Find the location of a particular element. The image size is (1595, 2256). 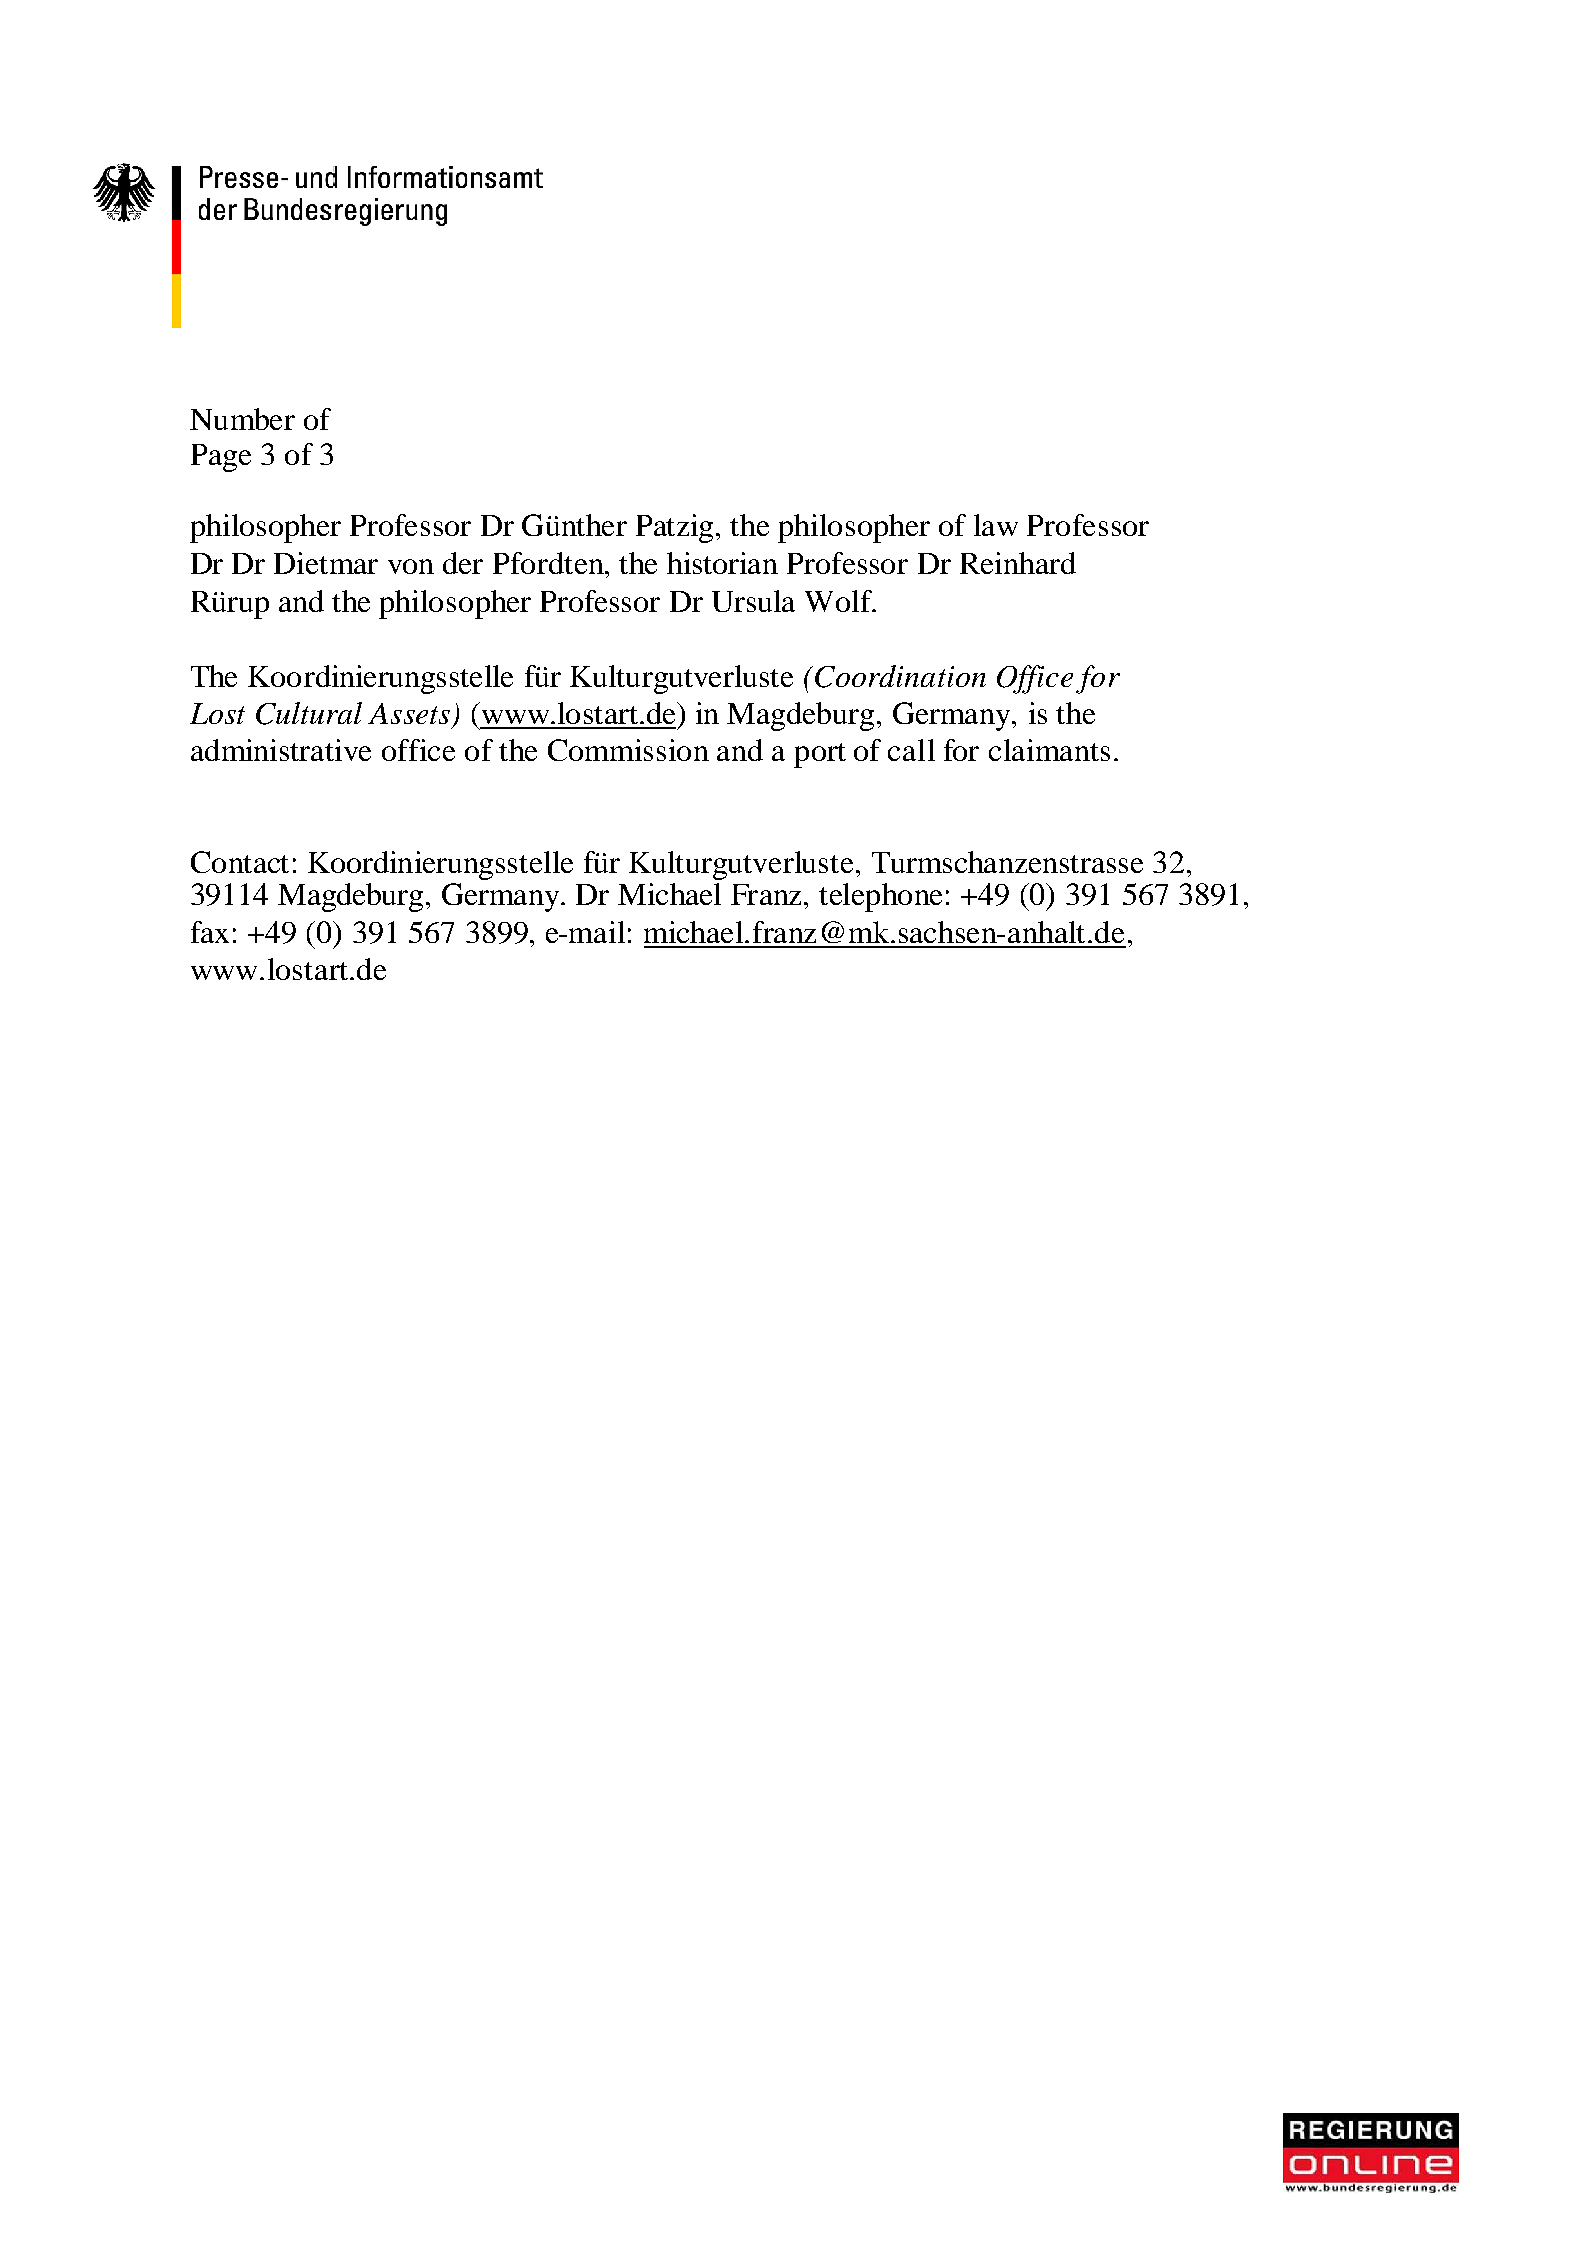

telephone is located at coordinates (880, 897).
